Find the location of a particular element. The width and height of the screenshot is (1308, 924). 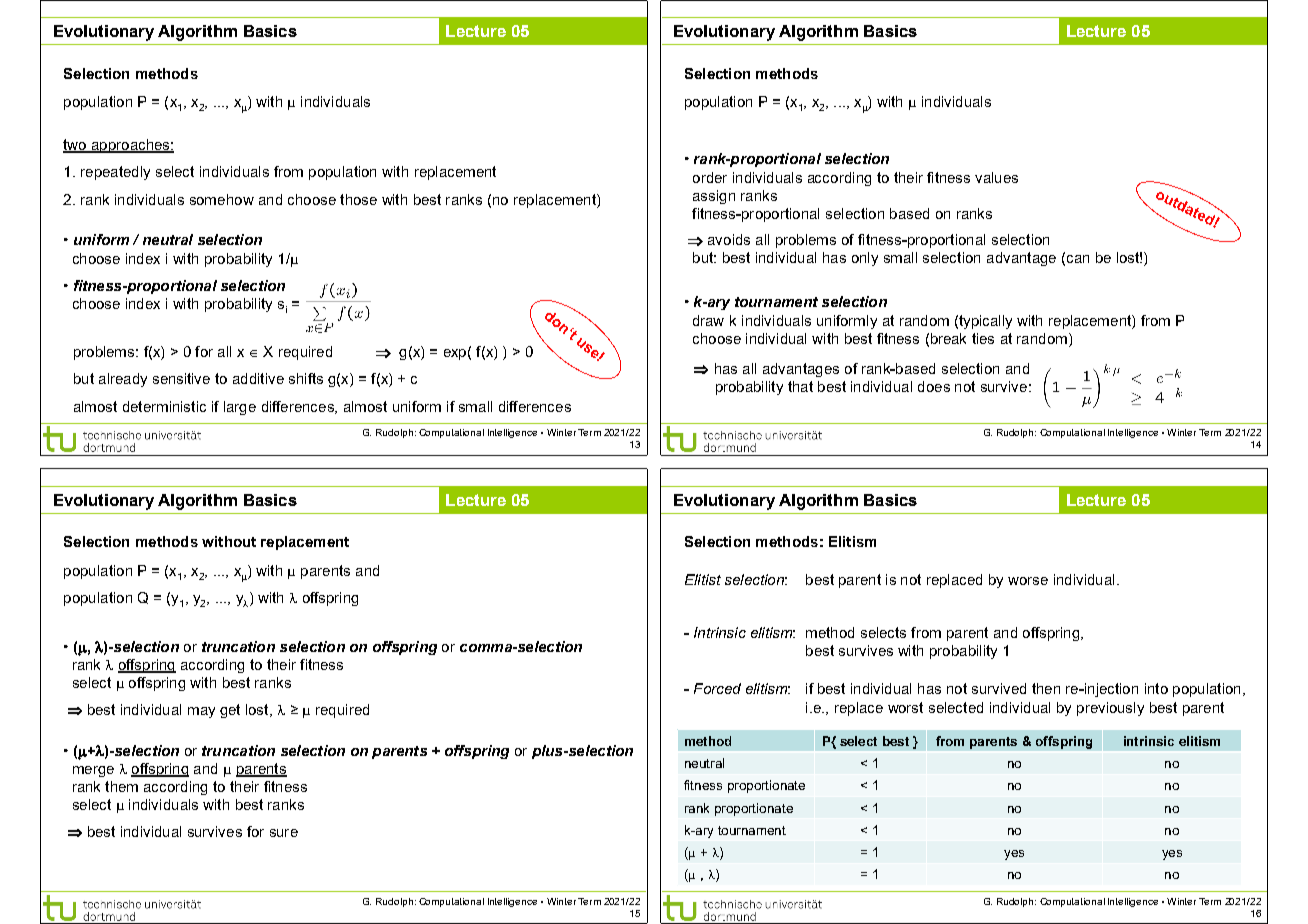

large is located at coordinates (240, 408).
